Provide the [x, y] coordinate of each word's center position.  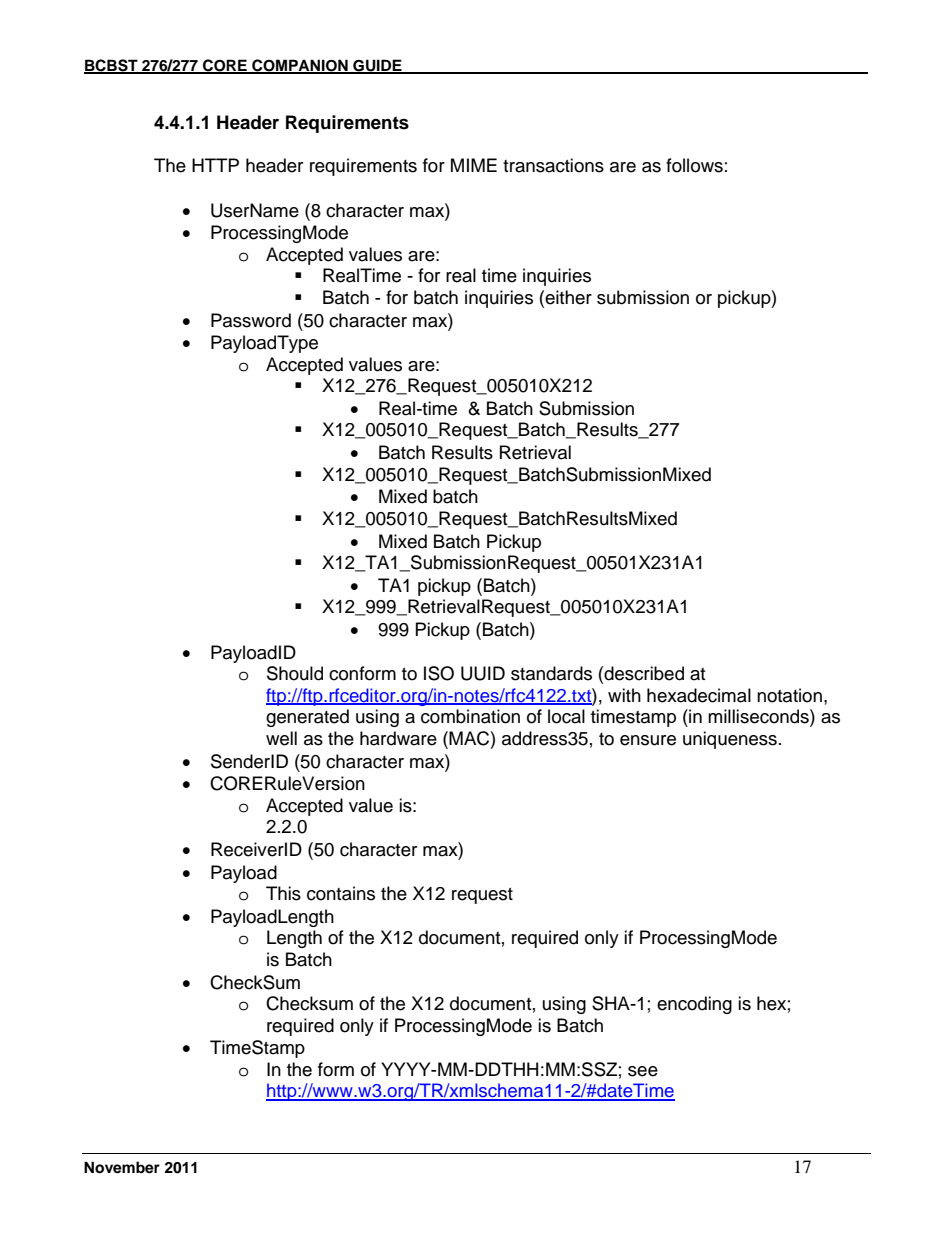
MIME [474, 165]
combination [470, 716]
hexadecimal [699, 695]
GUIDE [377, 66]
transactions [553, 165]
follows [694, 165]
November [122, 1167]
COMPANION [300, 66]
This [283, 893]
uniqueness [730, 740]
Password [251, 320]
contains [341, 893]
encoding [694, 1005]
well [281, 738]
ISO [439, 673]
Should [295, 673]
